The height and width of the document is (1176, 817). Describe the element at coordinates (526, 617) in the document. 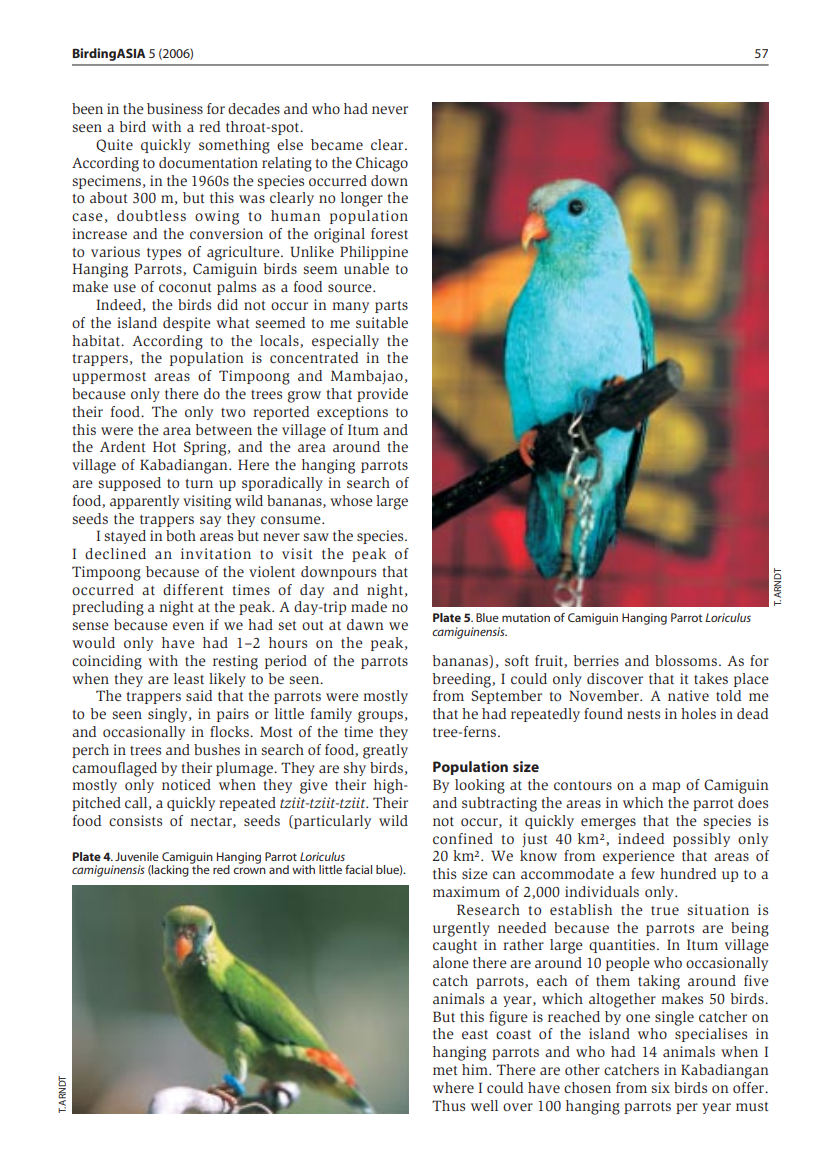

I see `mutation` at that location.
